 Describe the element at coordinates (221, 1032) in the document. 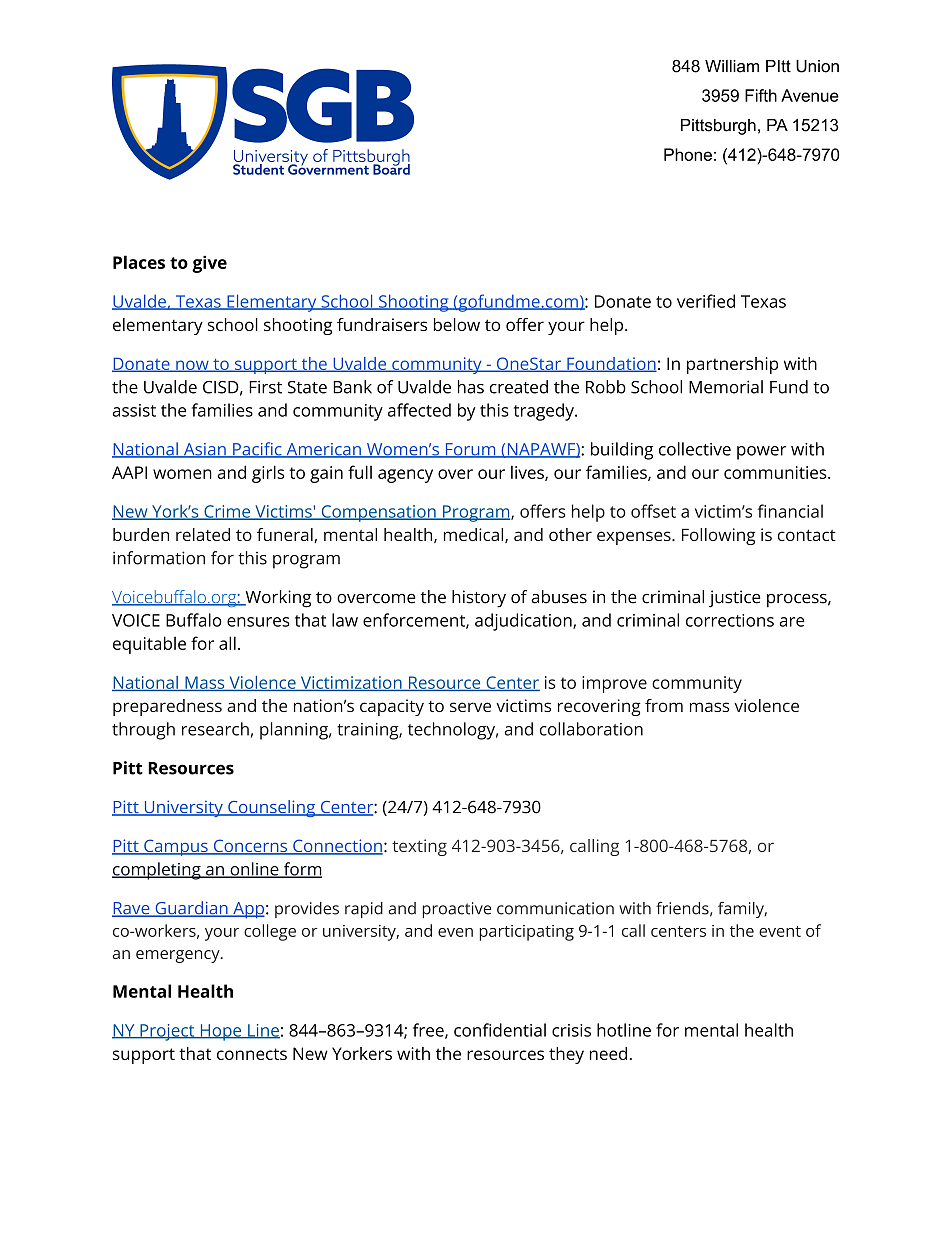

I see `Hope` at that location.
